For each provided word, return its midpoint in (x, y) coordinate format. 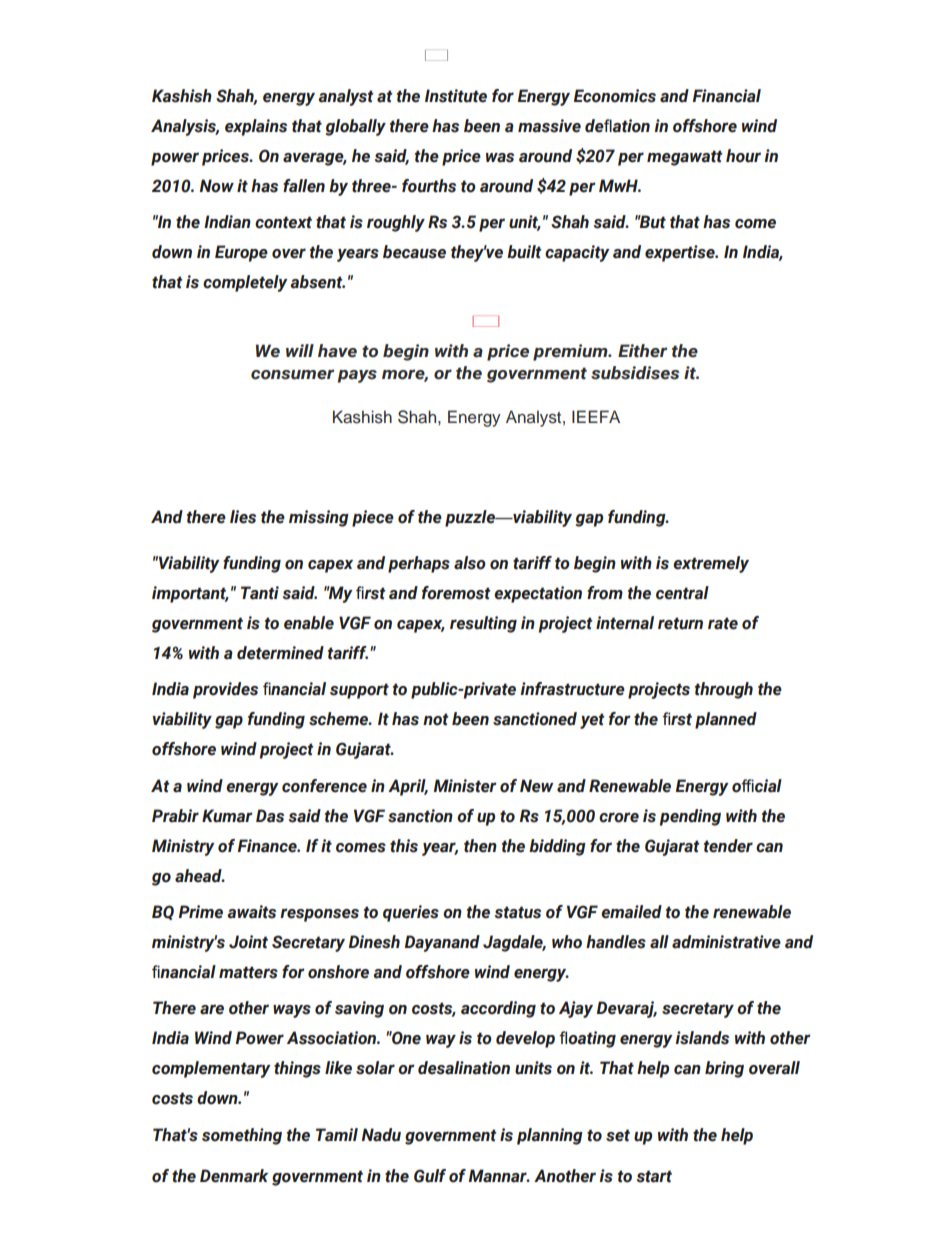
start (654, 1176)
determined (280, 653)
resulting (483, 624)
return (680, 623)
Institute (456, 96)
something (242, 1136)
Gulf (430, 1176)
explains (256, 127)
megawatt (685, 158)
